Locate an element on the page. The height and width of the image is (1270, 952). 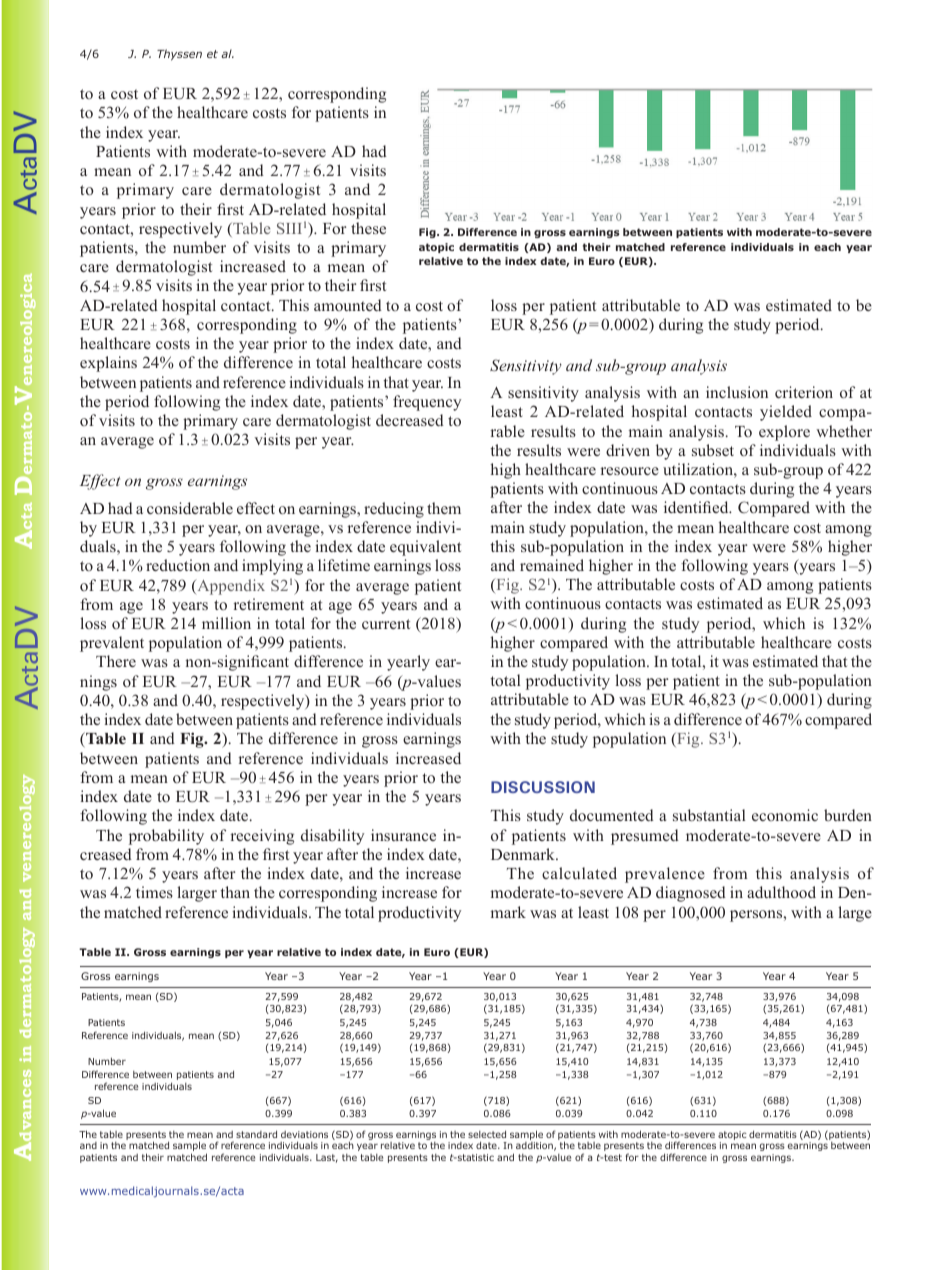
amounted is located at coordinates (348, 305).
